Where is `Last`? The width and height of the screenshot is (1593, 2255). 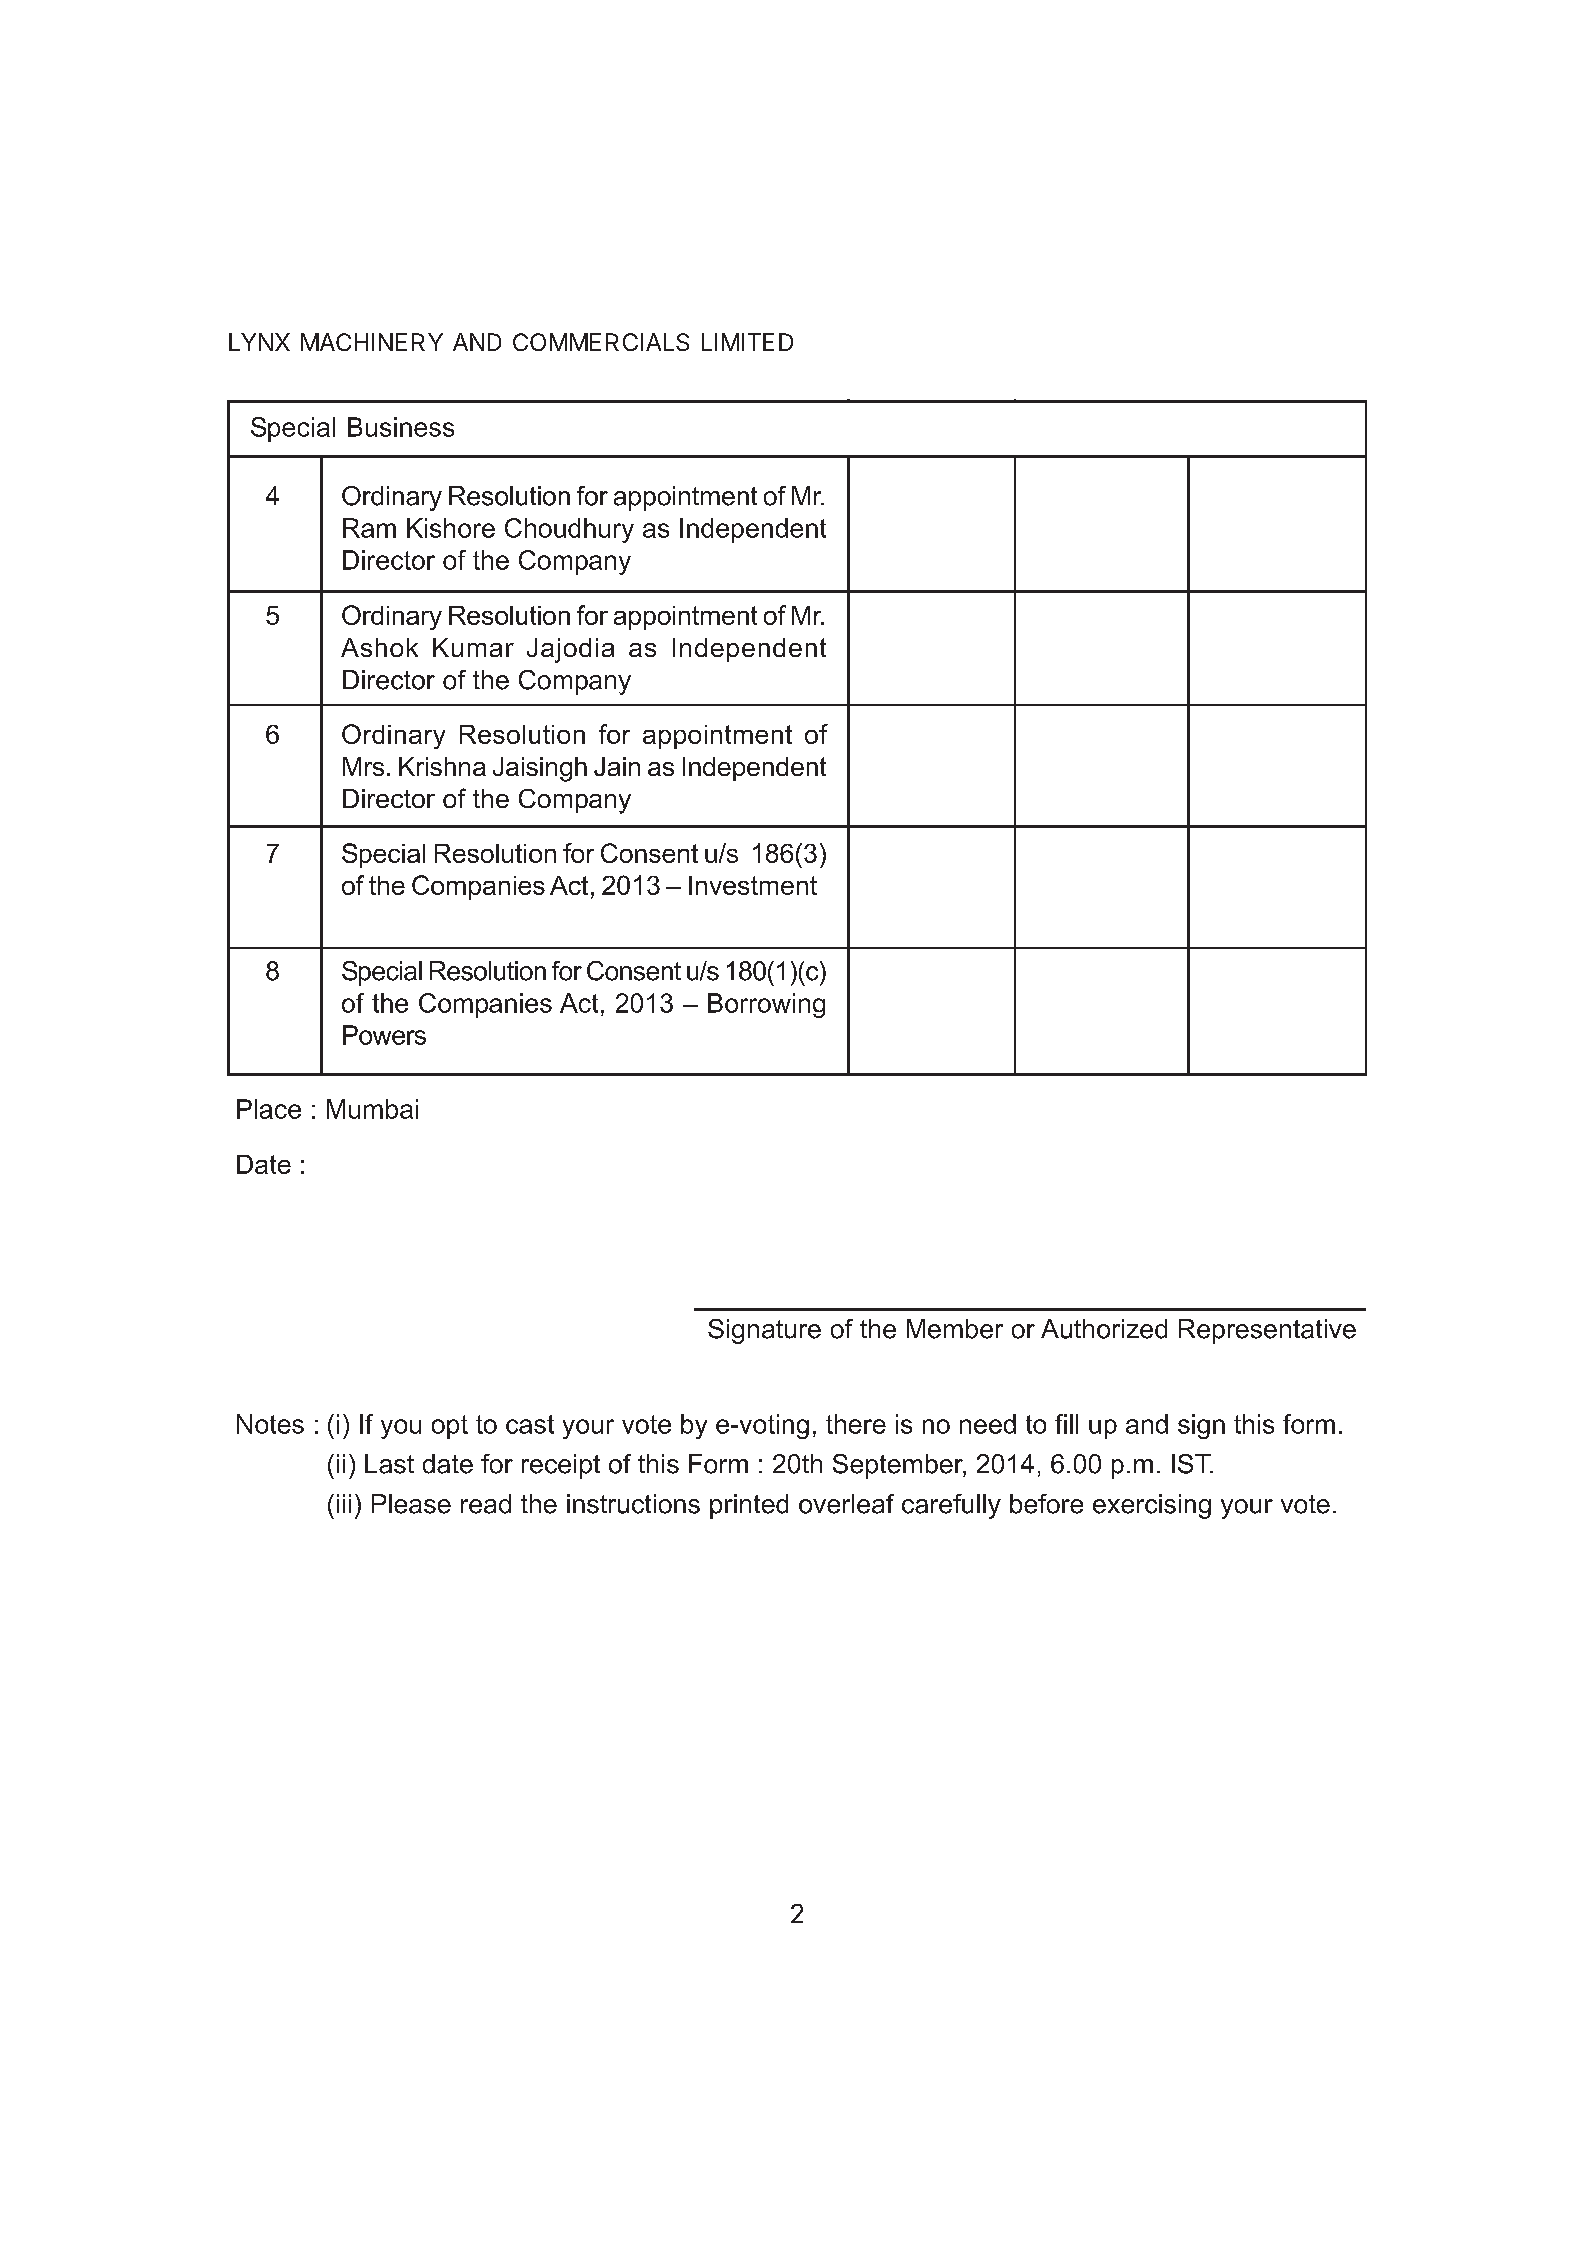
Last is located at coordinates (389, 1464).
